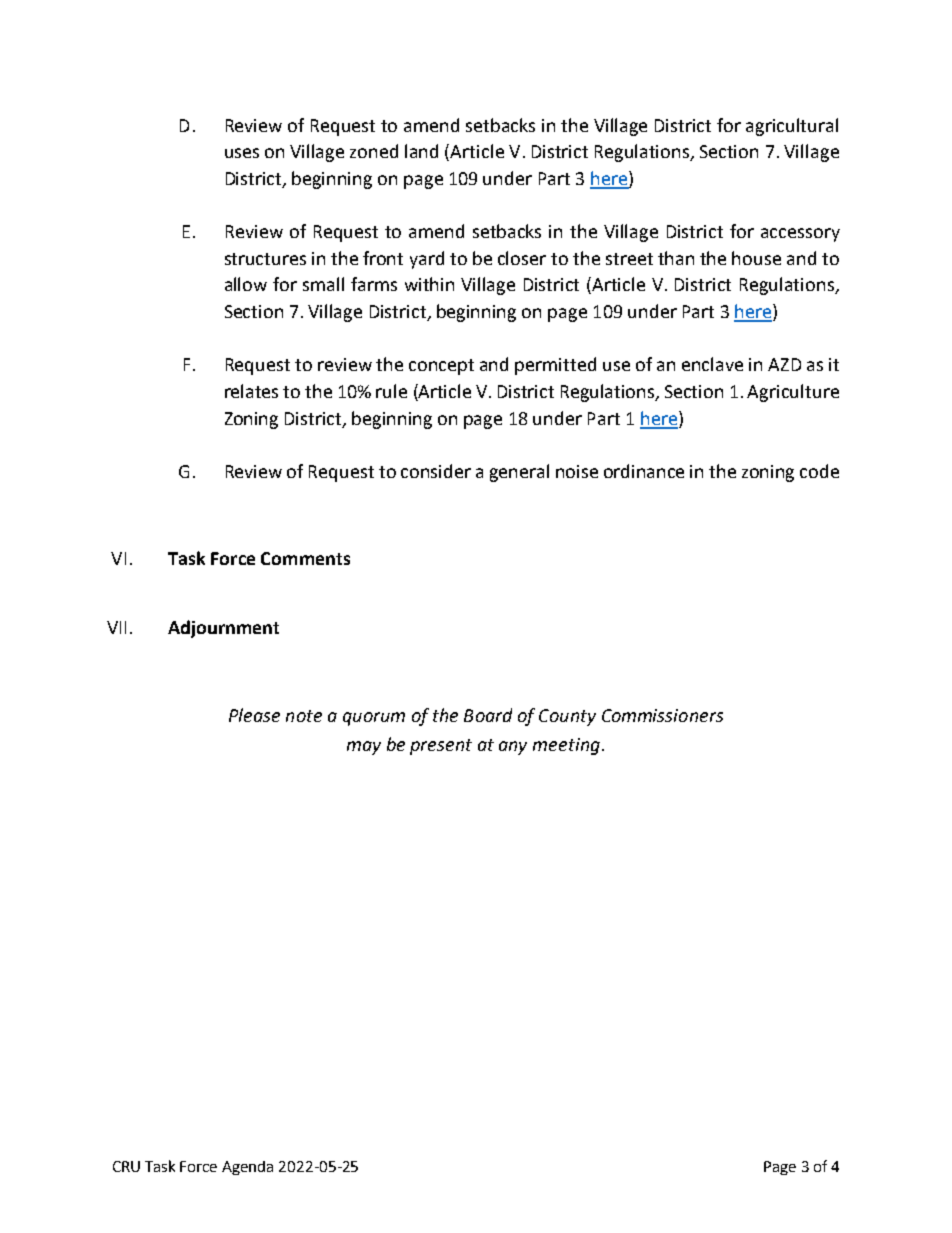 This document has height=1233, width=952. Describe the element at coordinates (436, 471) in the document. I see `consider` at that location.
